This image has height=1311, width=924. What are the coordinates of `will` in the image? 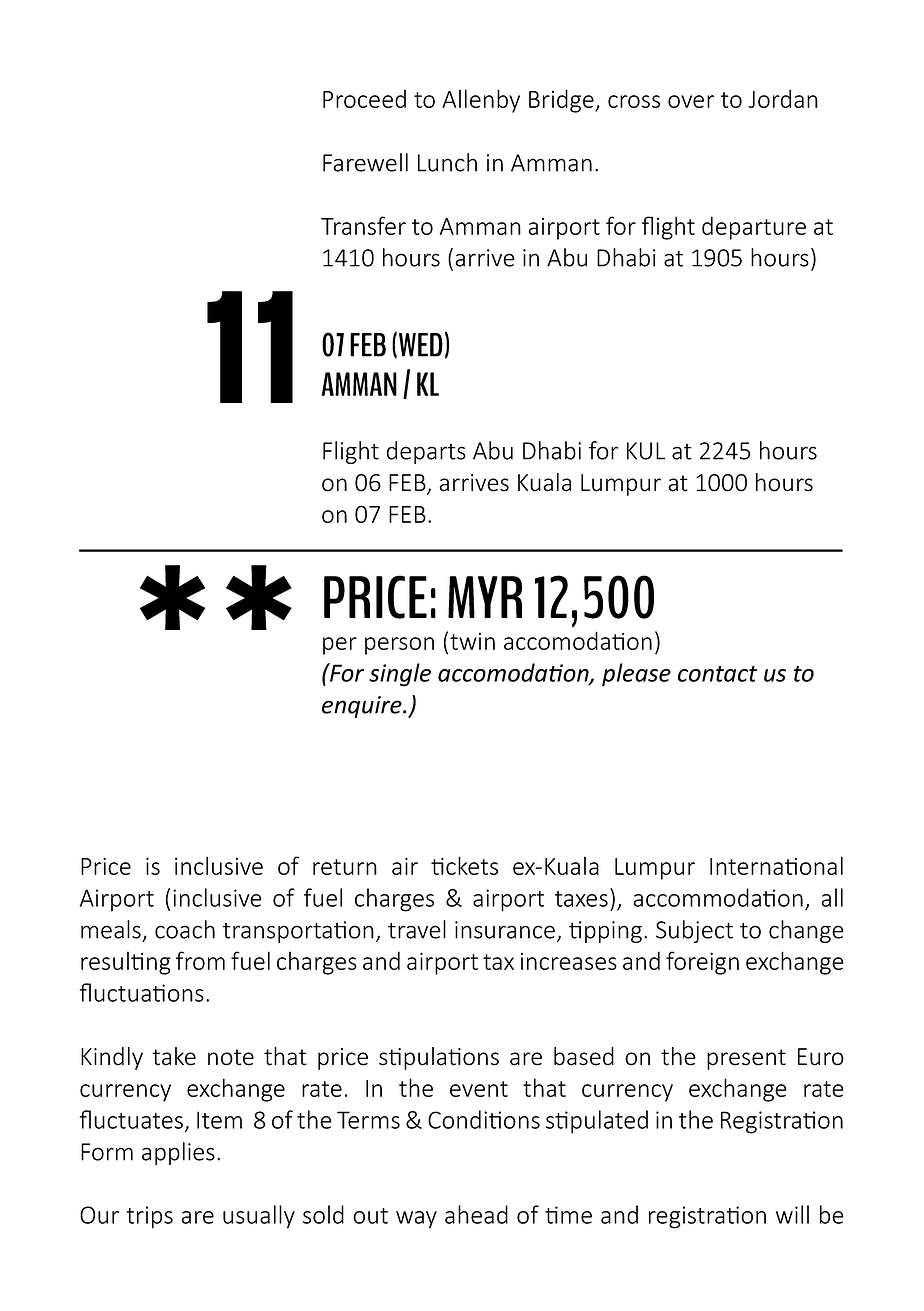 It's located at (792, 1214).
